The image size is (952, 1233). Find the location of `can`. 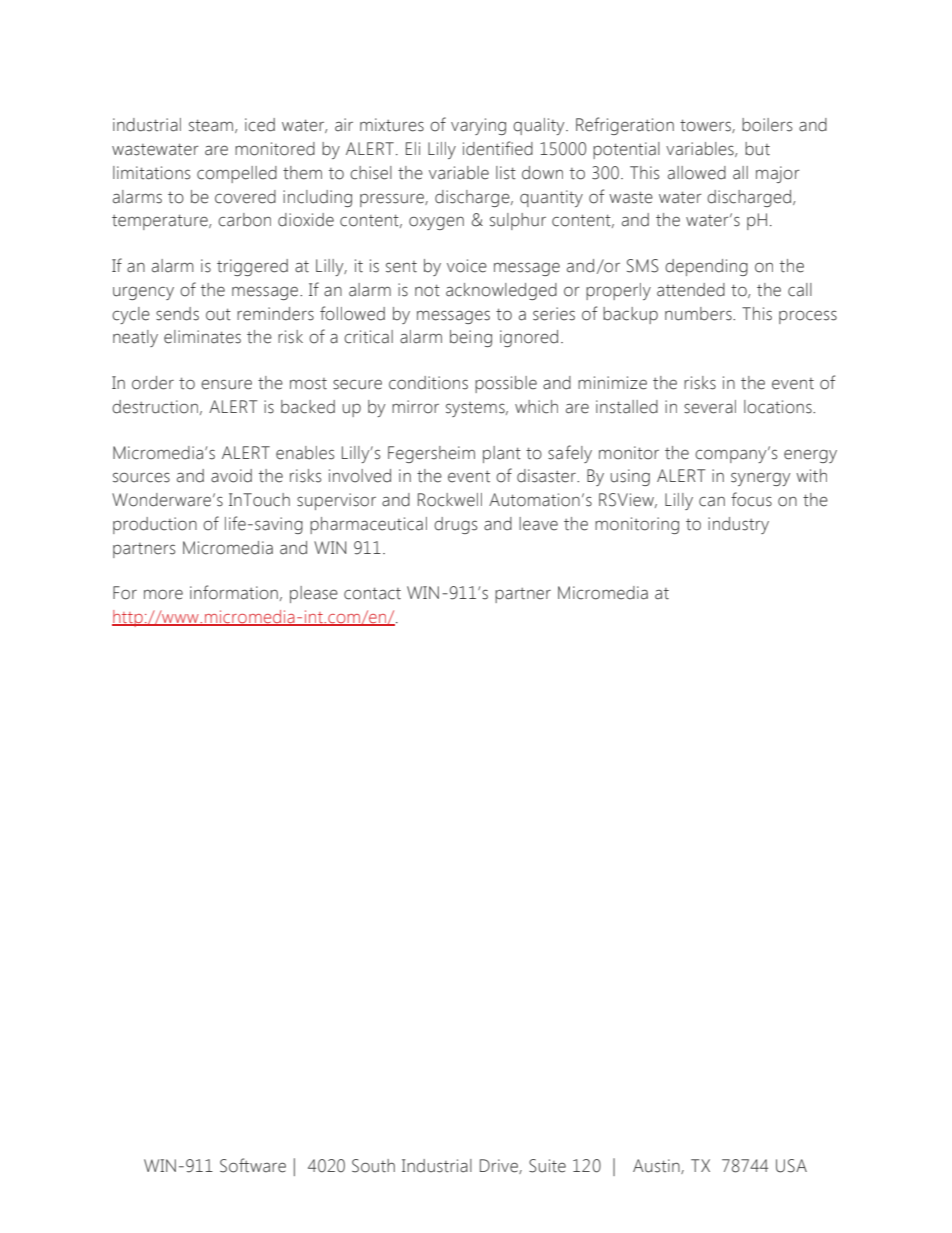

can is located at coordinates (712, 501).
